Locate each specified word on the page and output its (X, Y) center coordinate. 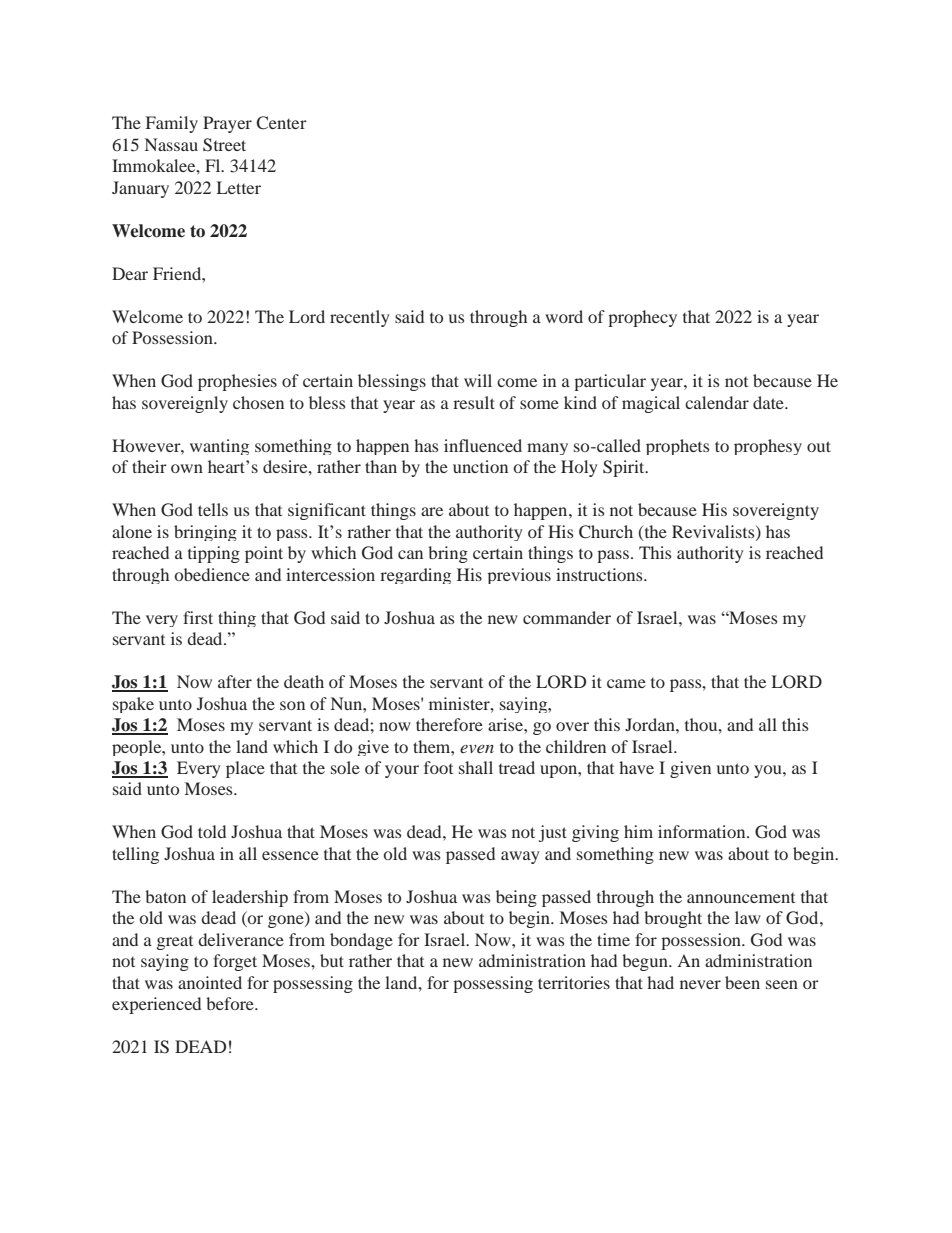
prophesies (237, 382)
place (245, 769)
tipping (214, 554)
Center (281, 123)
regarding (415, 576)
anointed (210, 982)
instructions (600, 574)
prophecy (642, 318)
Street (224, 145)
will (478, 380)
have (636, 767)
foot (438, 767)
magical (651, 404)
